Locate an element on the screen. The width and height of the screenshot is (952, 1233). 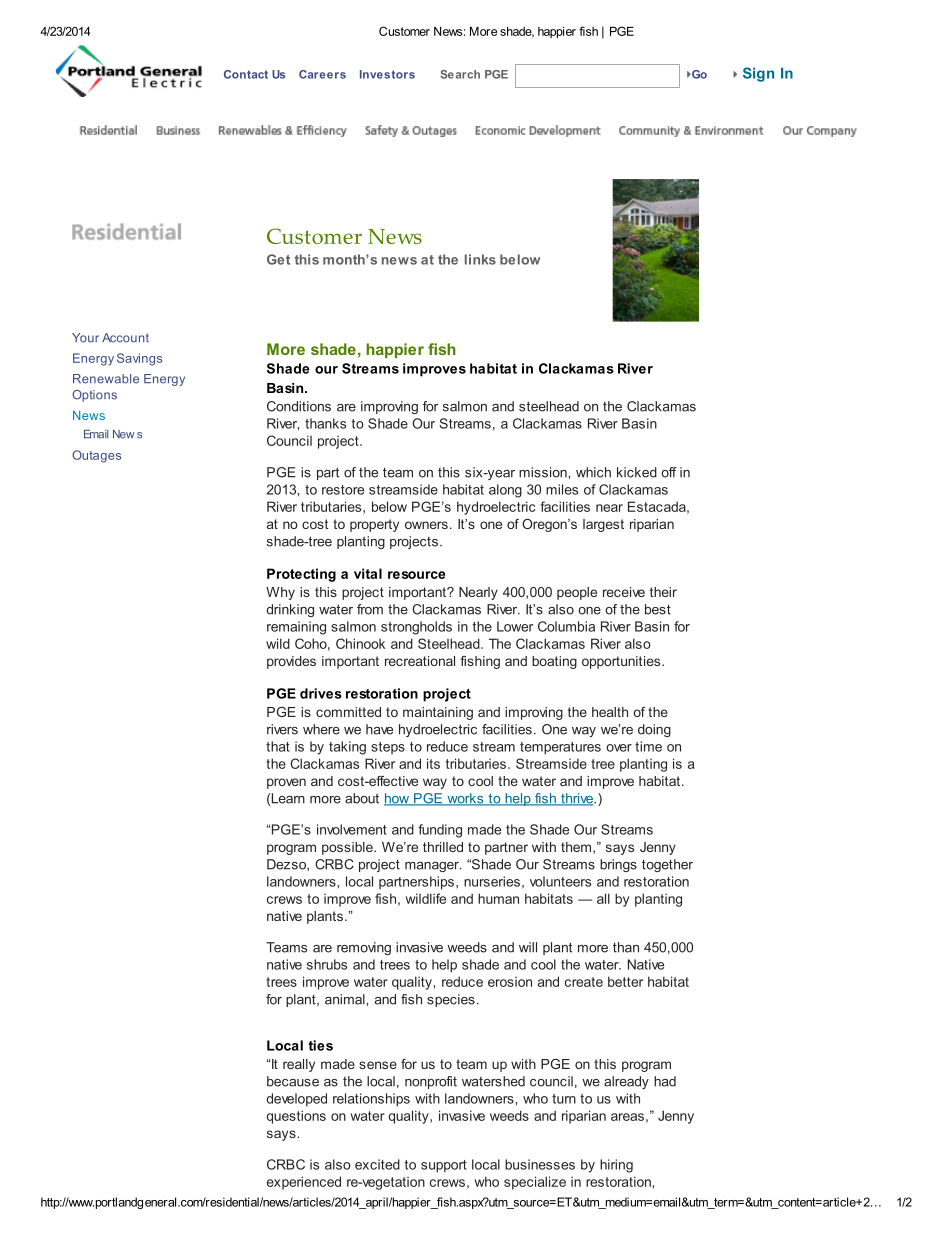
restore is located at coordinates (343, 490).
